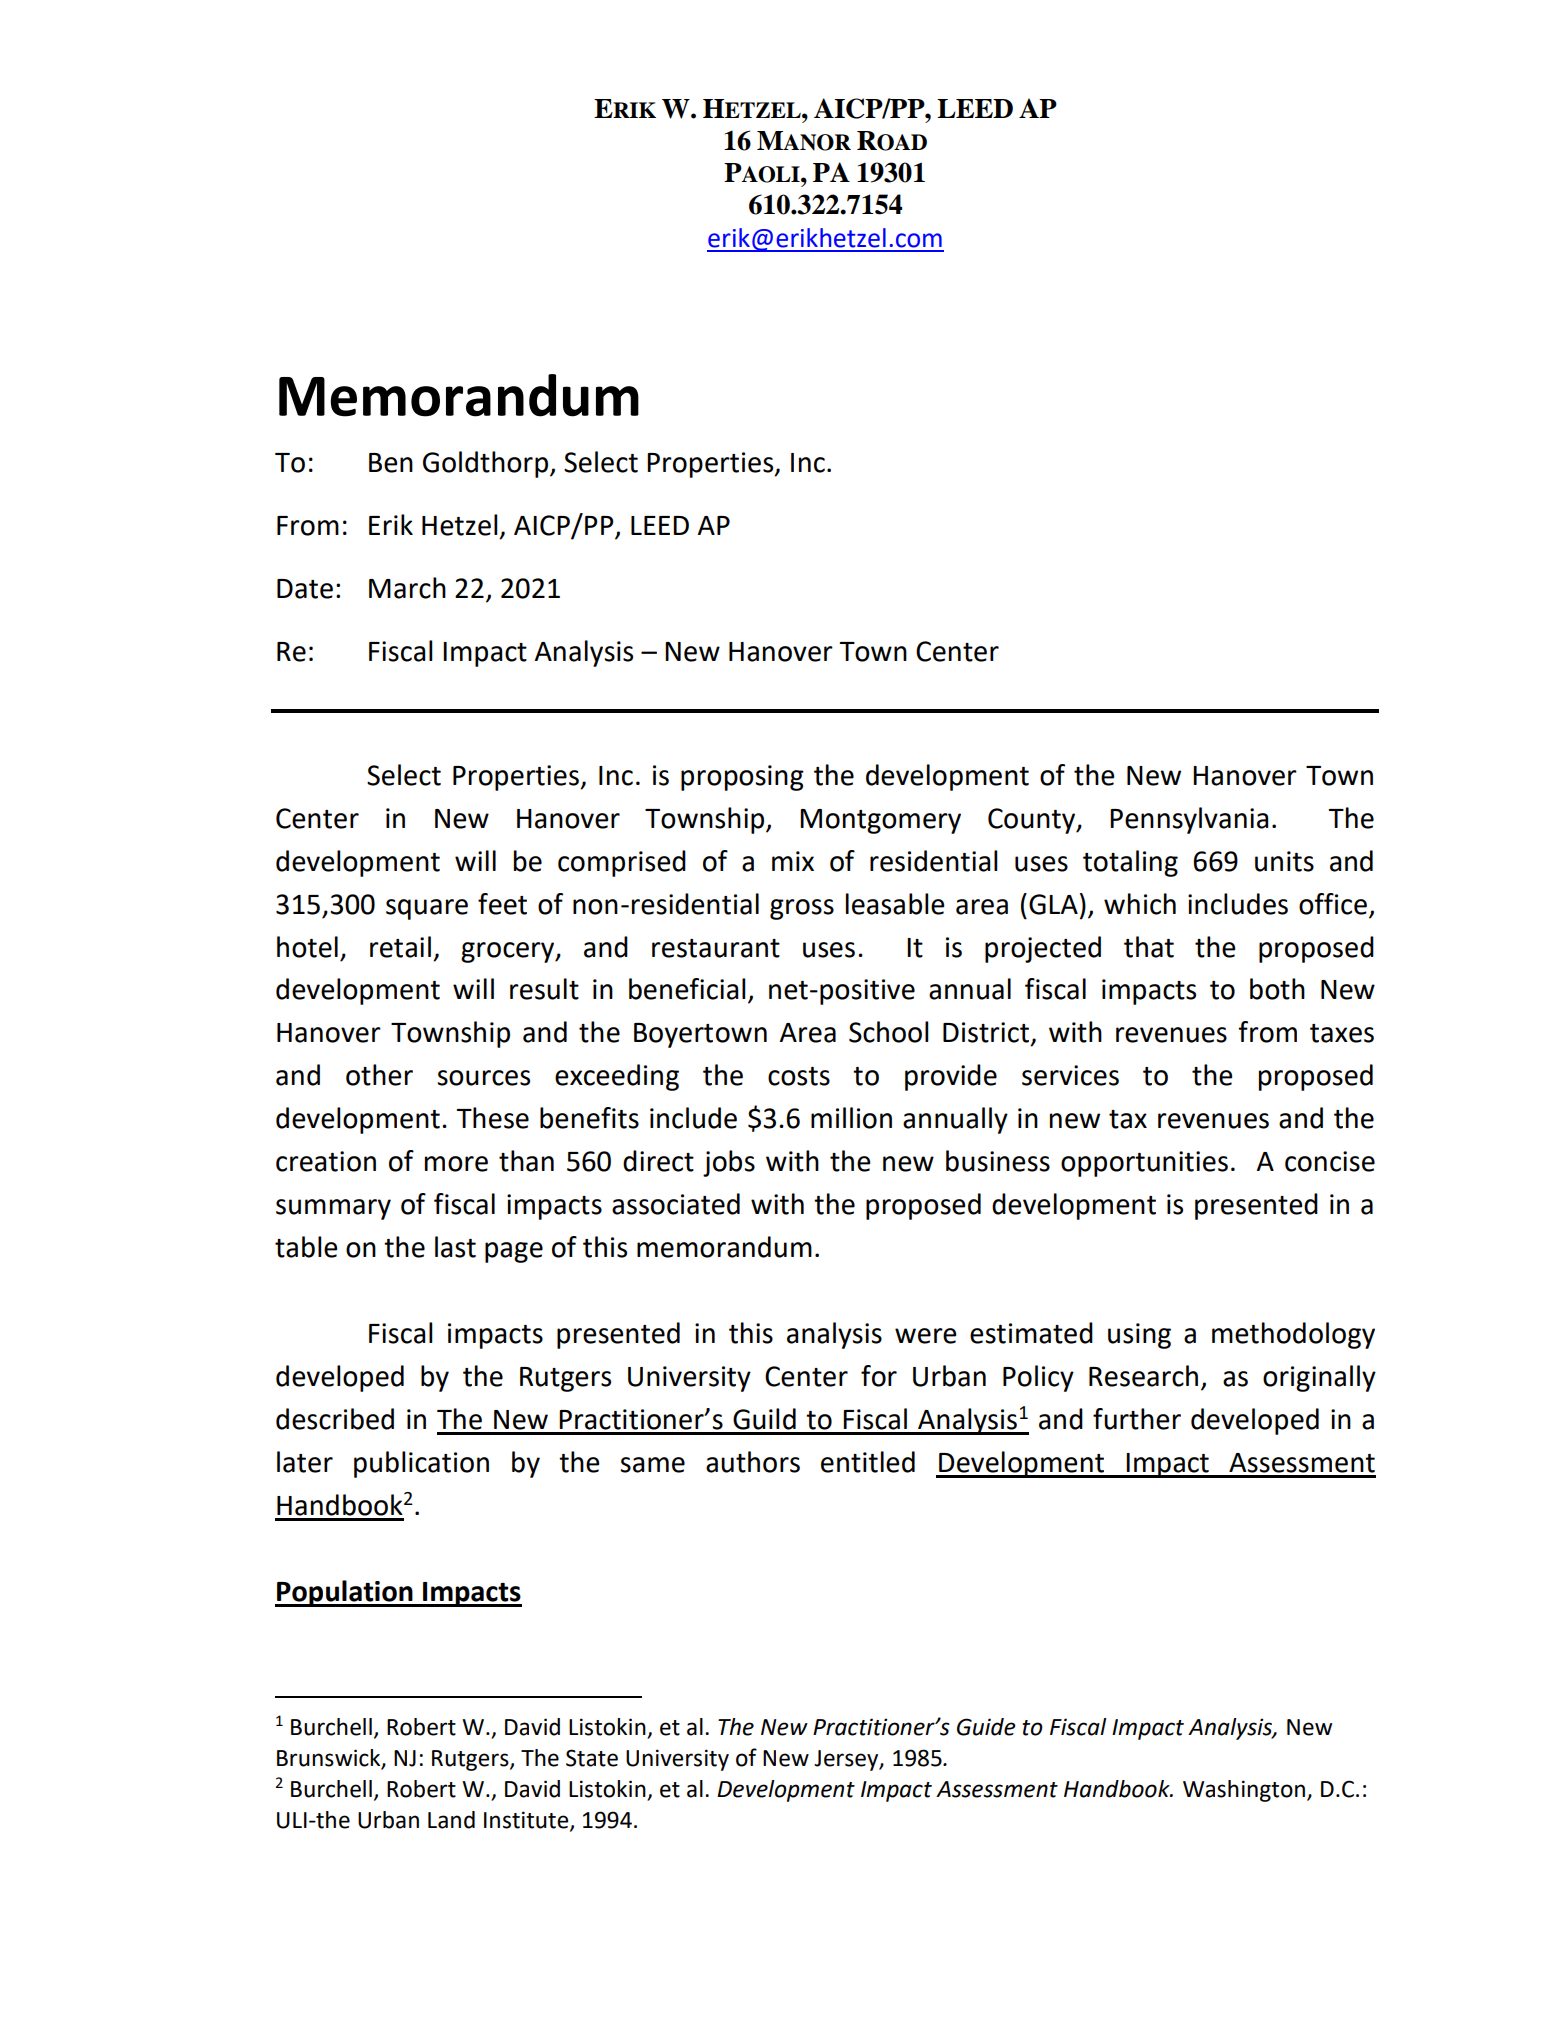 The width and height of the page is (1559, 2018). Describe the element at coordinates (379, 1075) in the page. I see `other` at that location.
